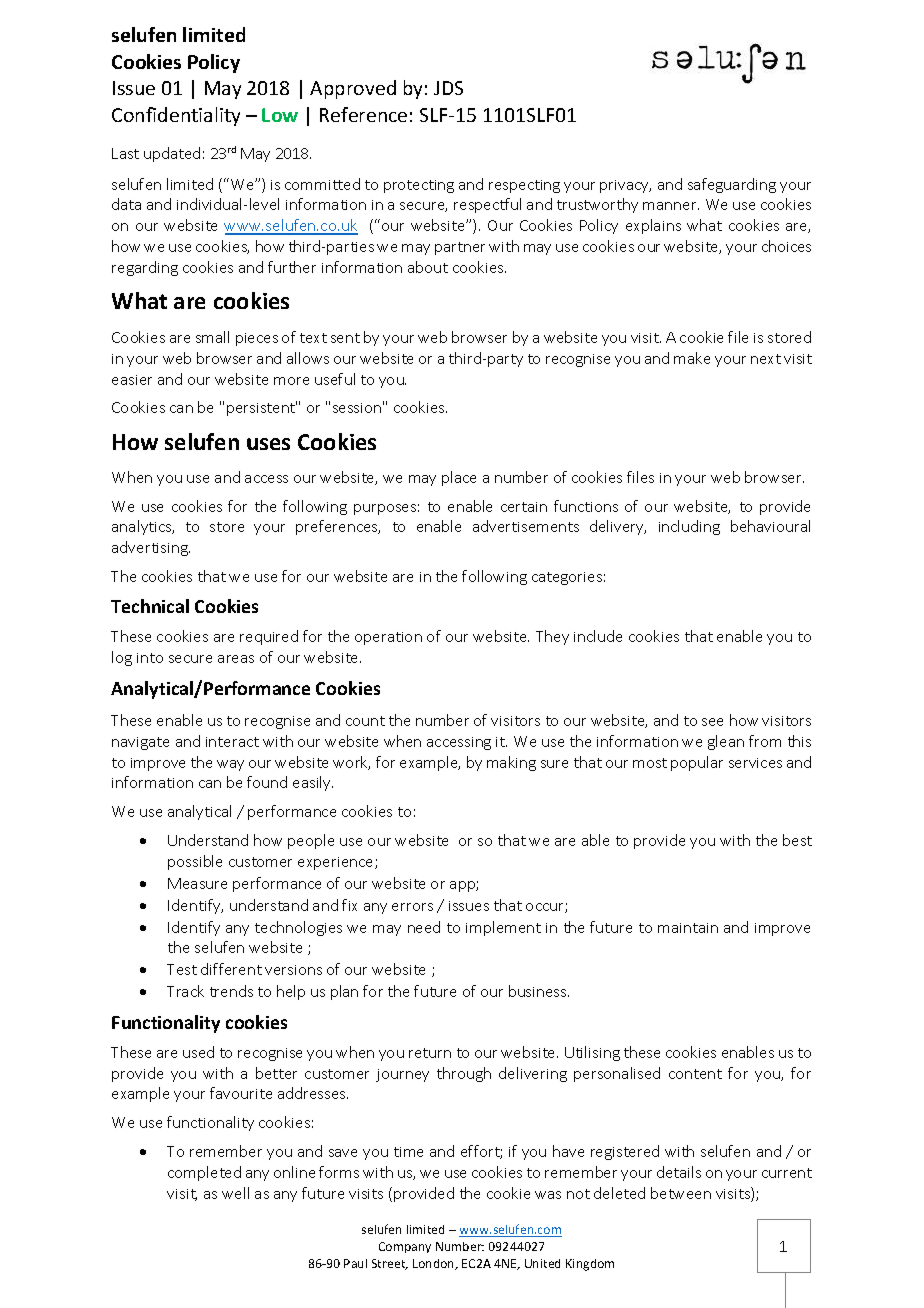 The width and height of the page is (924, 1308). What do you see at coordinates (459, 478) in the page?
I see `place` at bounding box center [459, 478].
